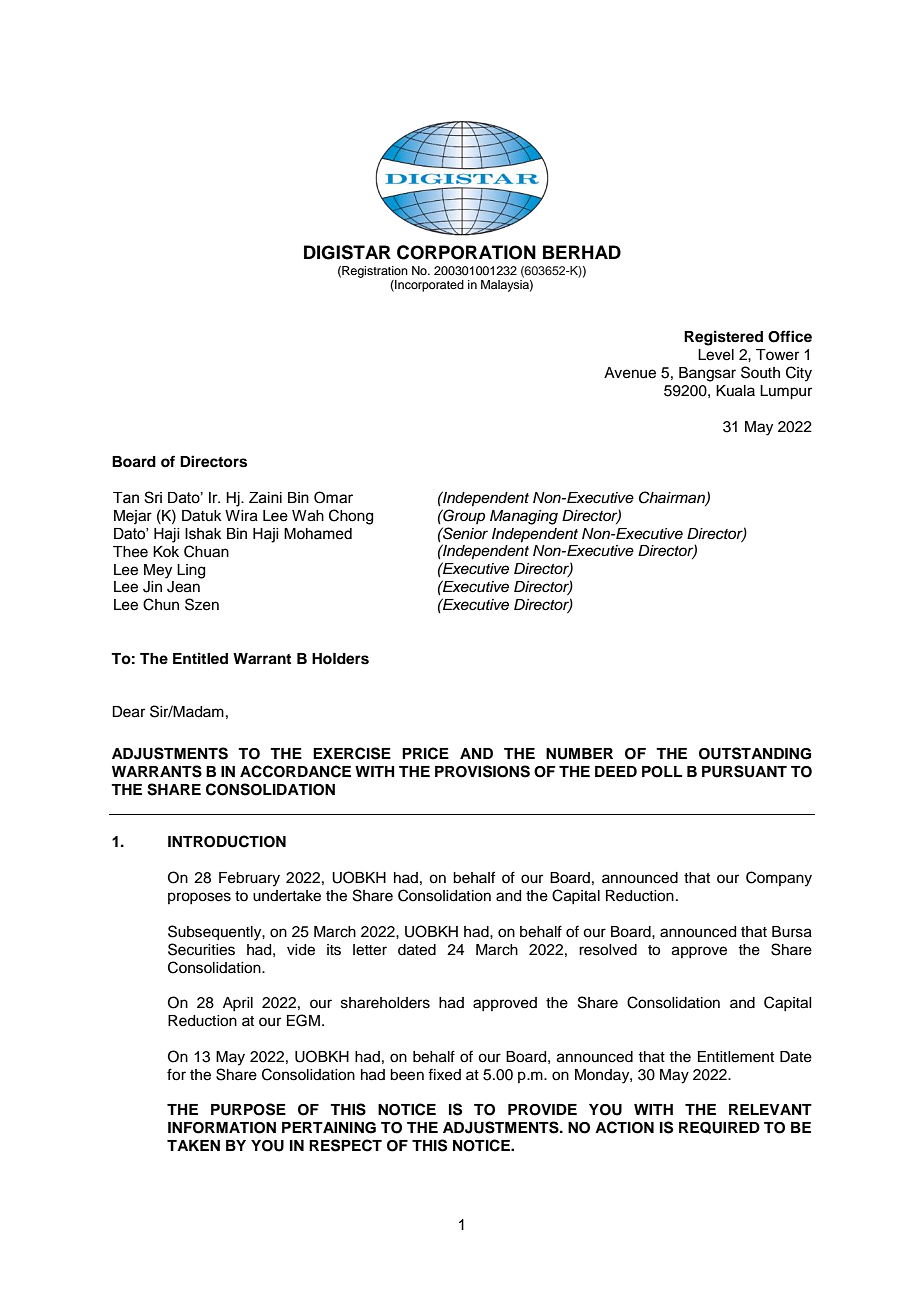  I want to click on Registered, so click(723, 338).
